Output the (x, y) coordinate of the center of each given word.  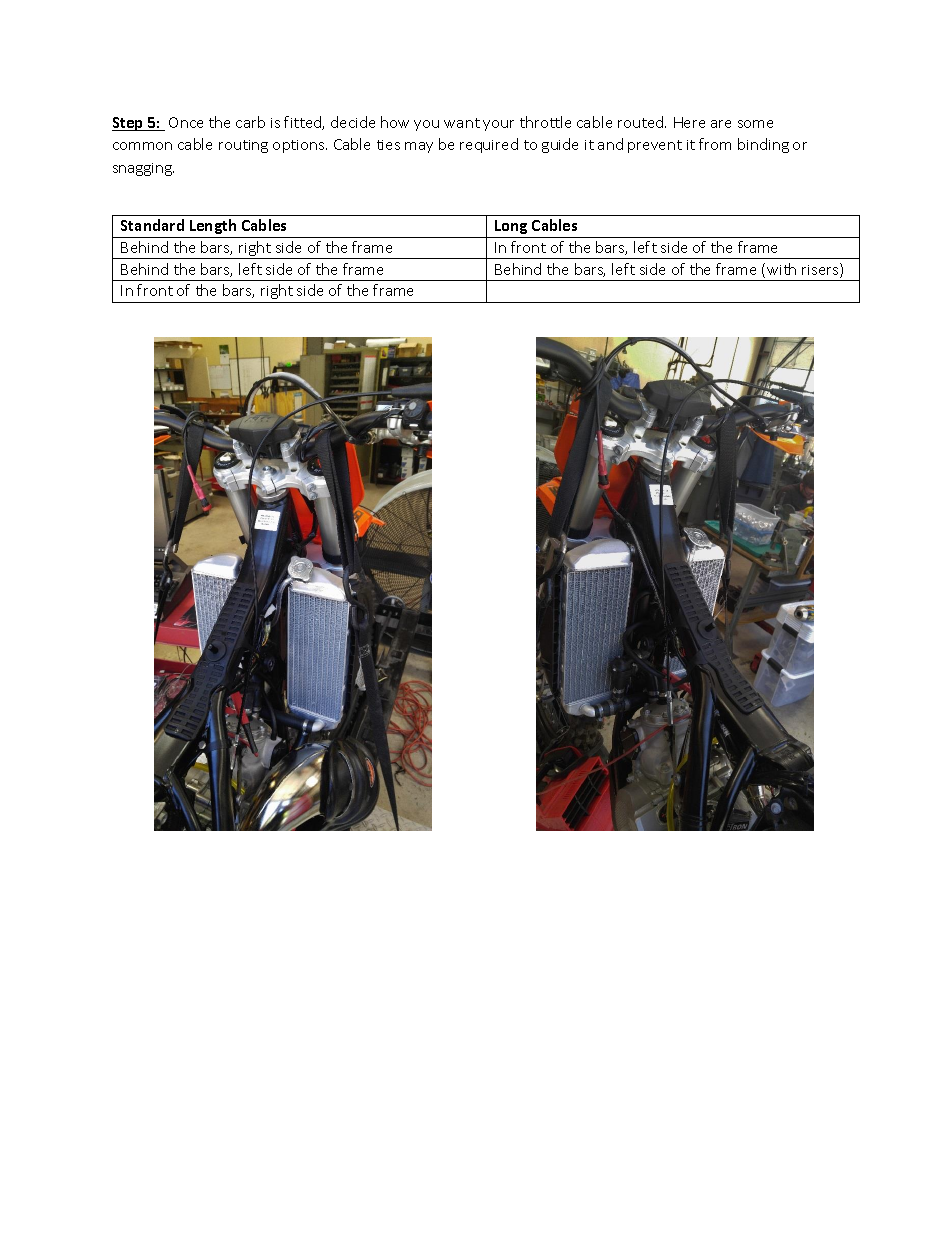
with (781, 269)
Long (511, 227)
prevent (655, 146)
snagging (143, 169)
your (498, 125)
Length (213, 226)
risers (821, 270)
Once (186, 122)
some (755, 124)
